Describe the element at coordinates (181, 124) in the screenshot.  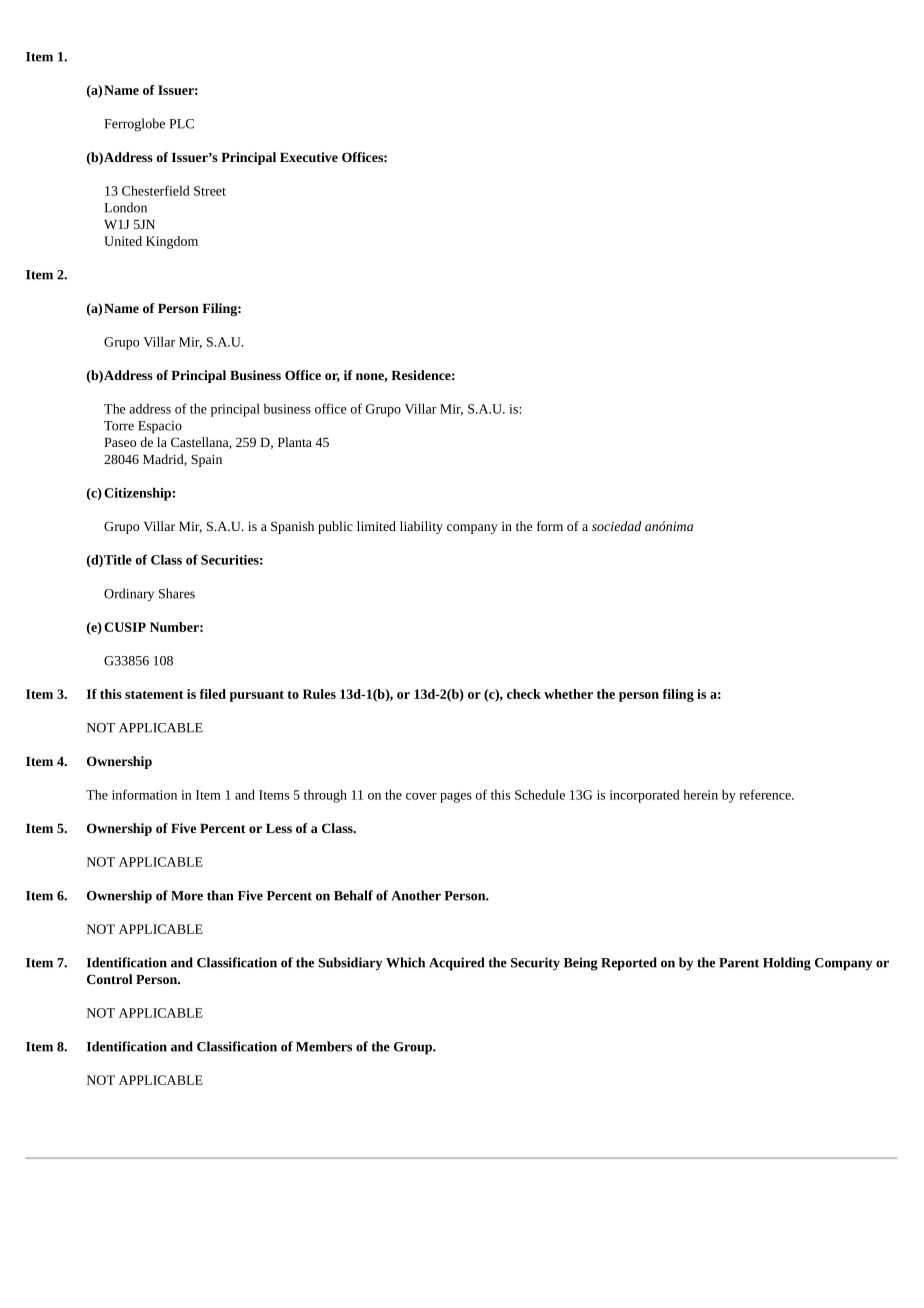
I see `PLC` at that location.
